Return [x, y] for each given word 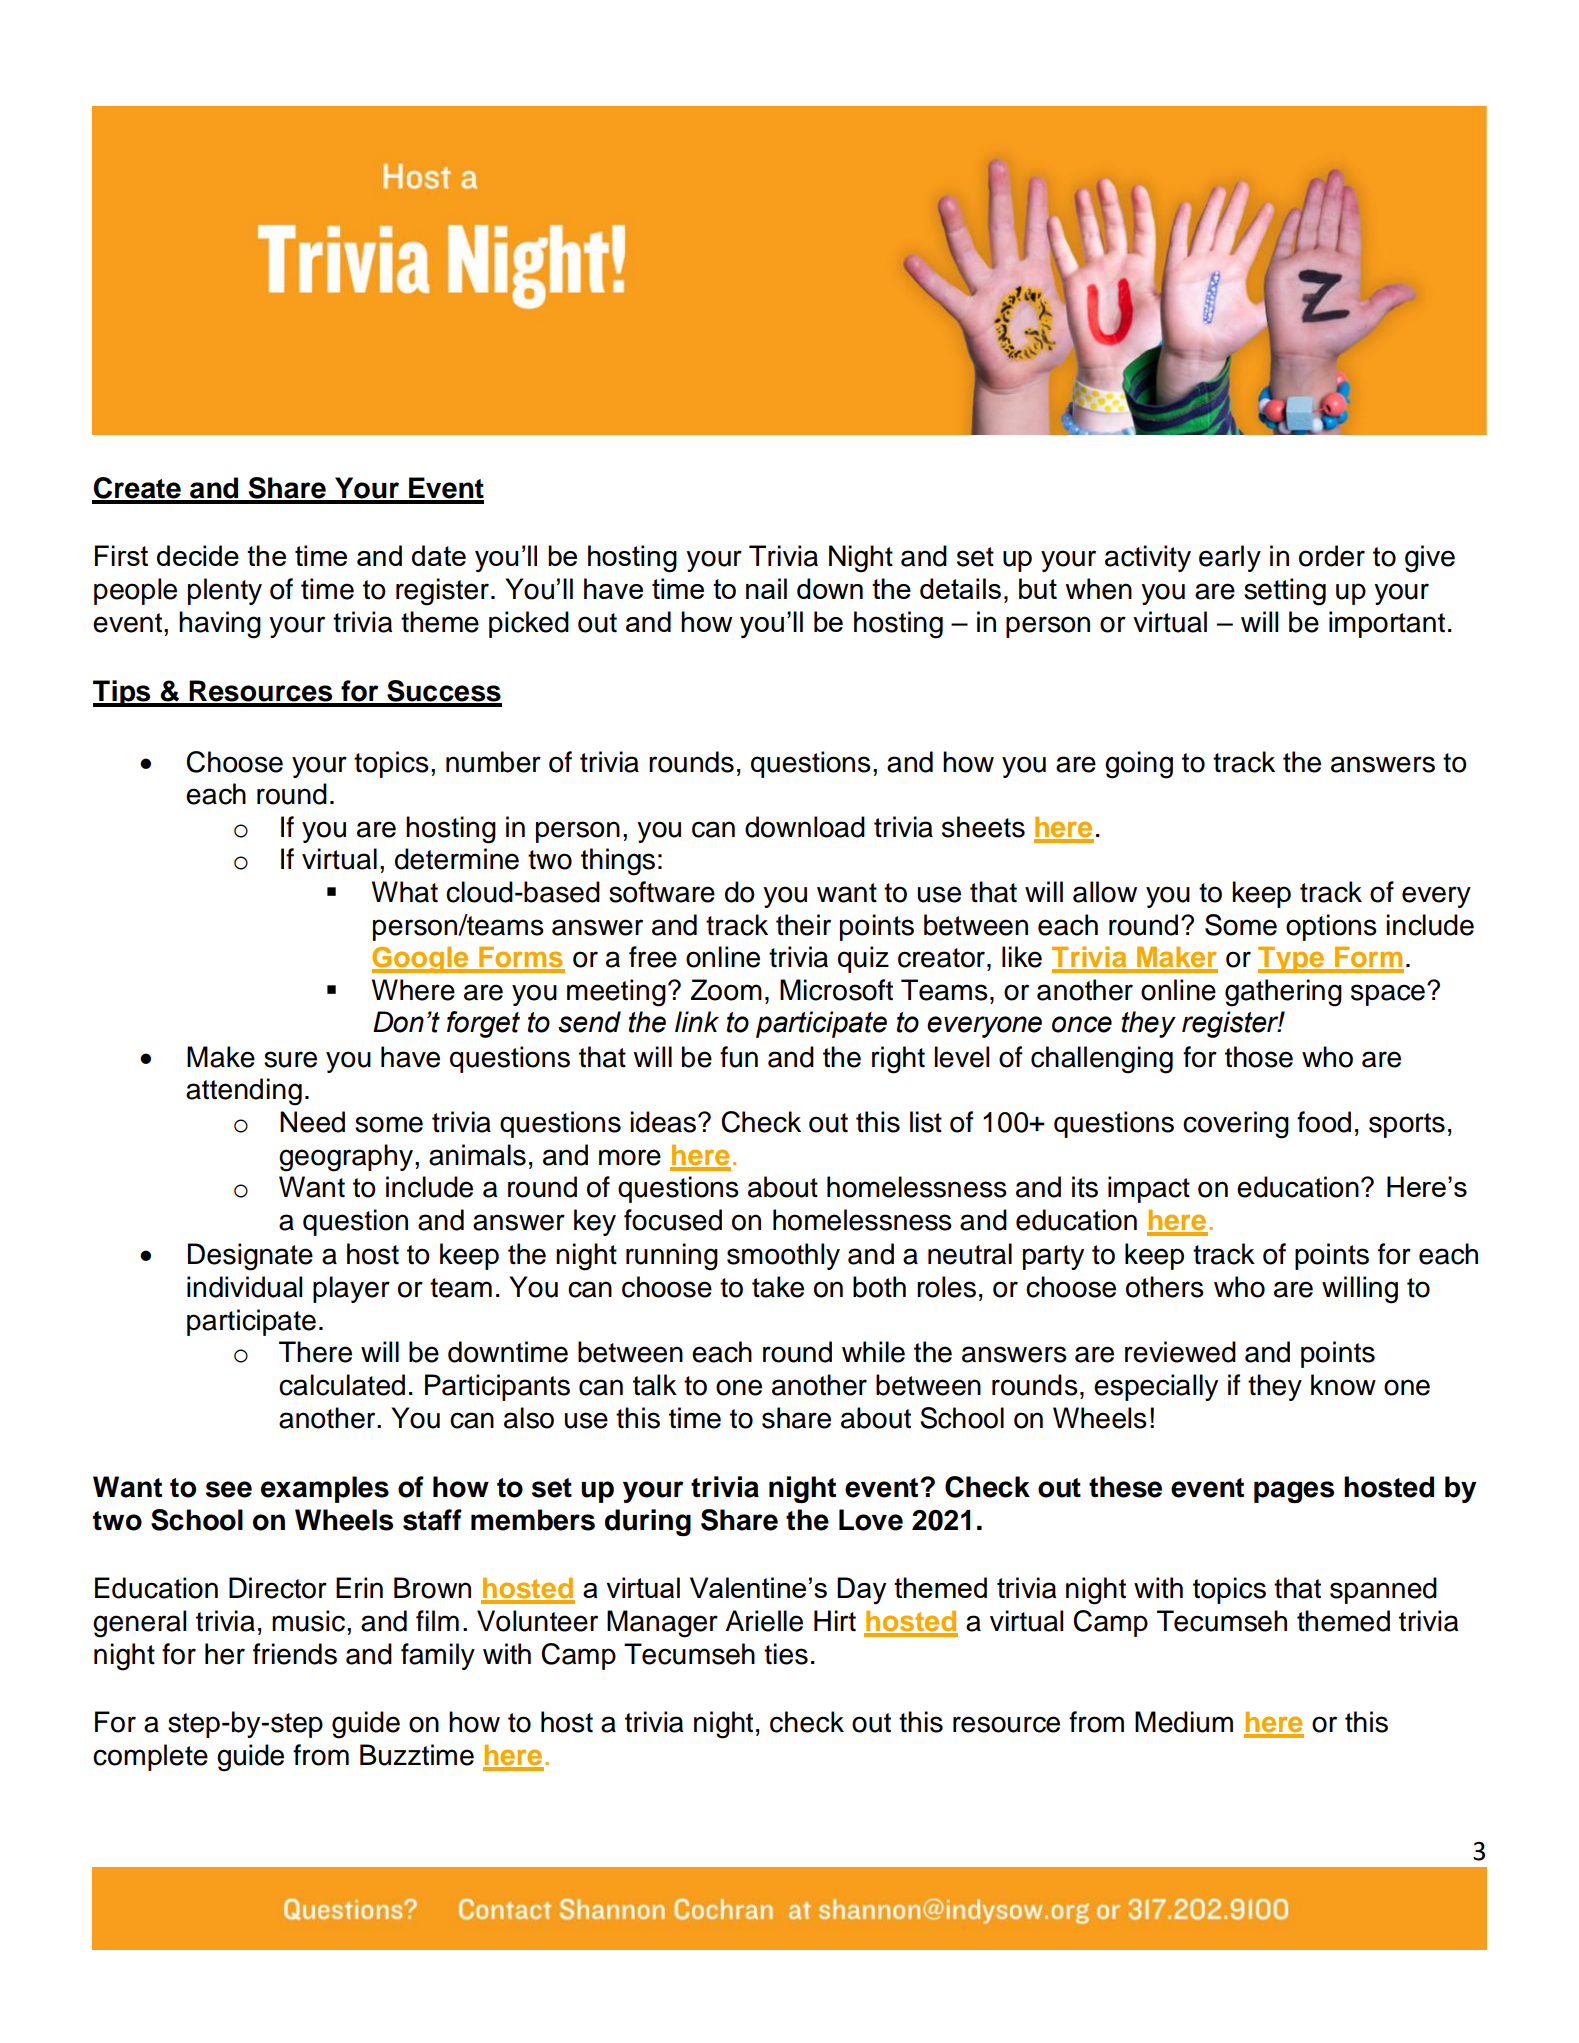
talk [655, 1385]
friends [295, 1654]
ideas [663, 1122]
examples [325, 1489]
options [1331, 927]
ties [786, 1654]
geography [347, 1158]
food [1324, 1122]
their [803, 925]
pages [1294, 1492]
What [405, 892]
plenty [225, 591]
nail [766, 588]
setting [1285, 592]
